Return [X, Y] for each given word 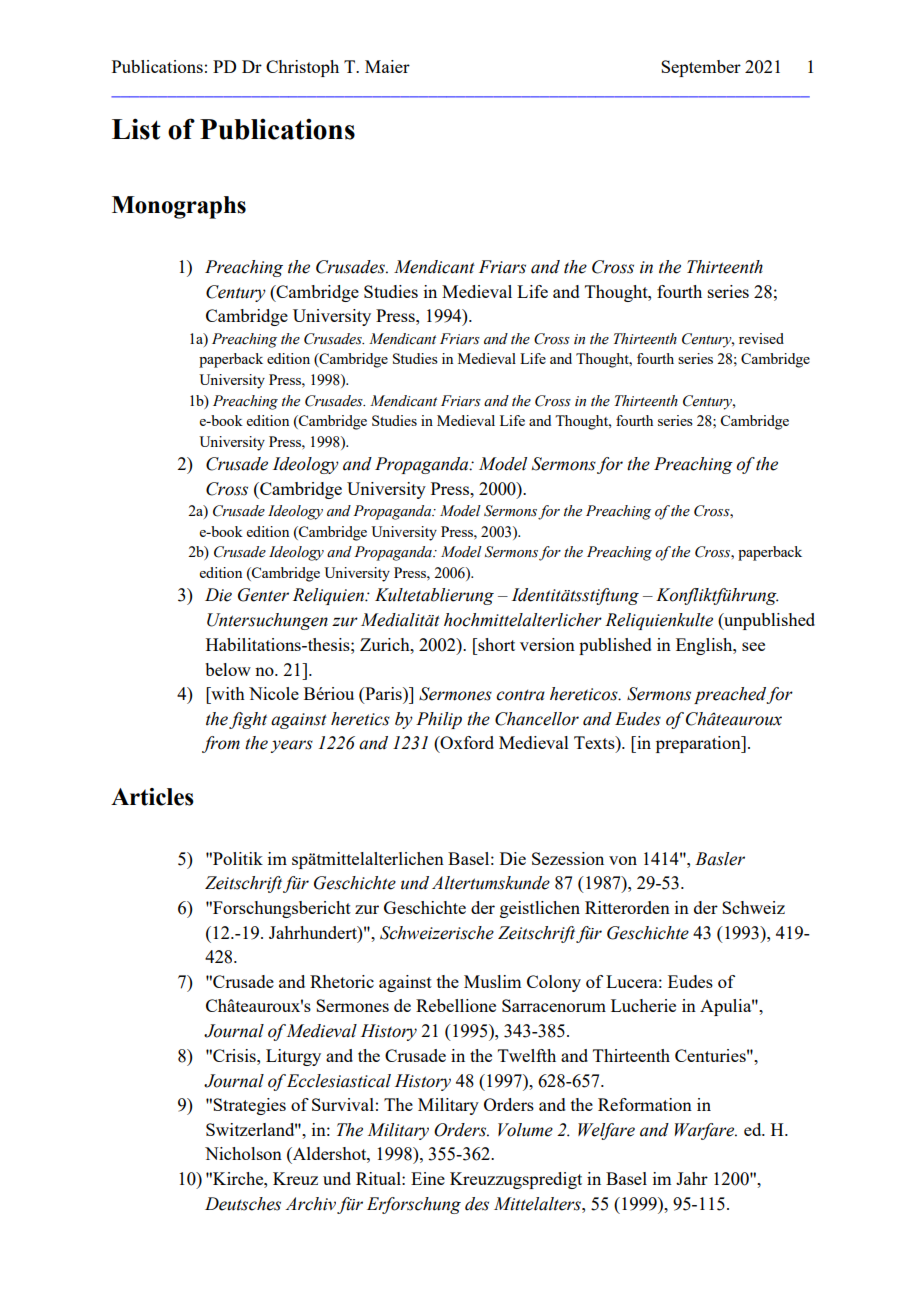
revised [761, 338]
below [228, 669]
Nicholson [243, 1153]
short [495, 644]
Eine [428, 1178]
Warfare [706, 1131]
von [623, 860]
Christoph [302, 68]
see [753, 646]
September [701, 68]
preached [730, 695]
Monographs [179, 207]
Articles [152, 797]
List [136, 129]
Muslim [492, 981]
